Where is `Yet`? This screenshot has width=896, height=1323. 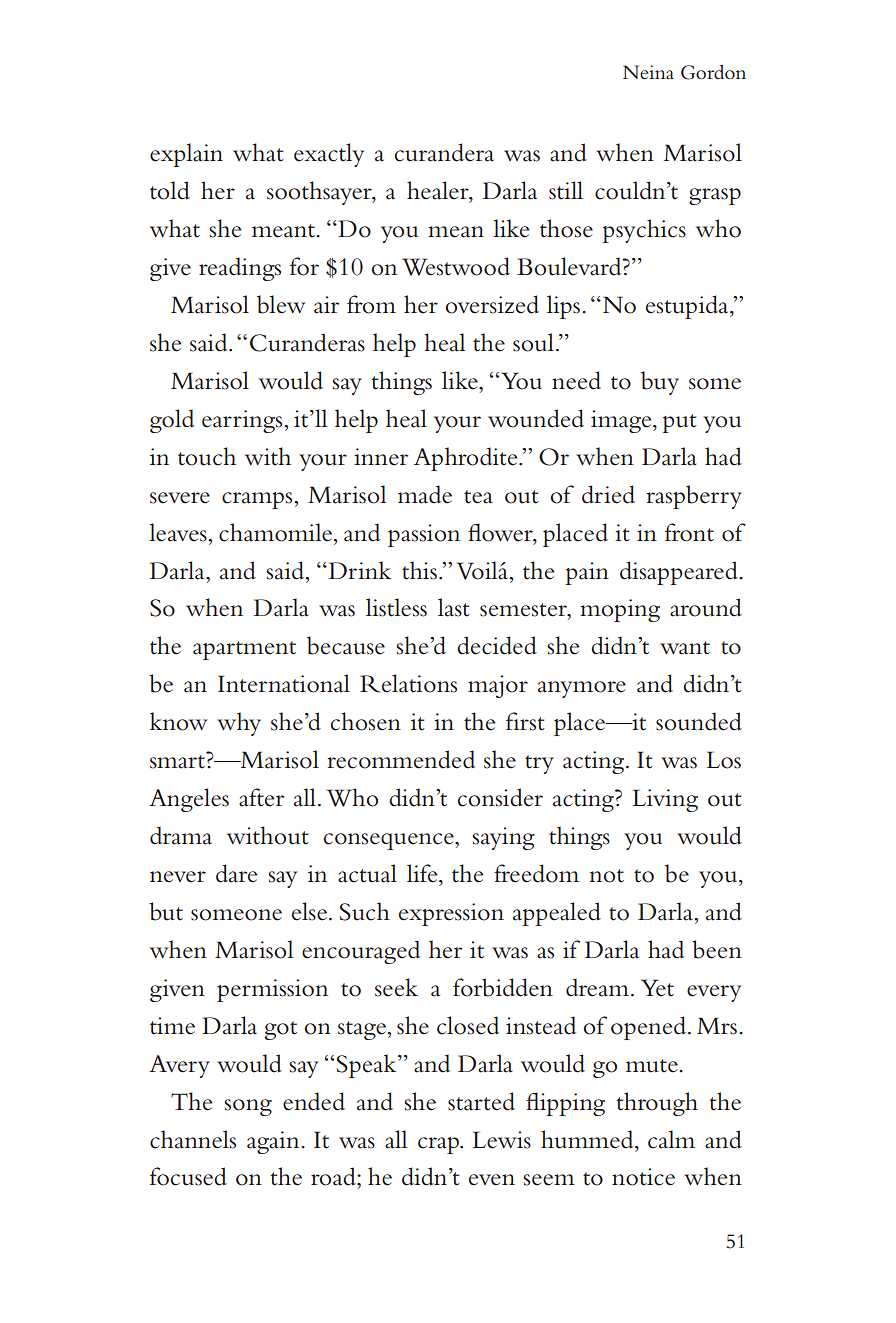 Yet is located at coordinates (657, 988).
